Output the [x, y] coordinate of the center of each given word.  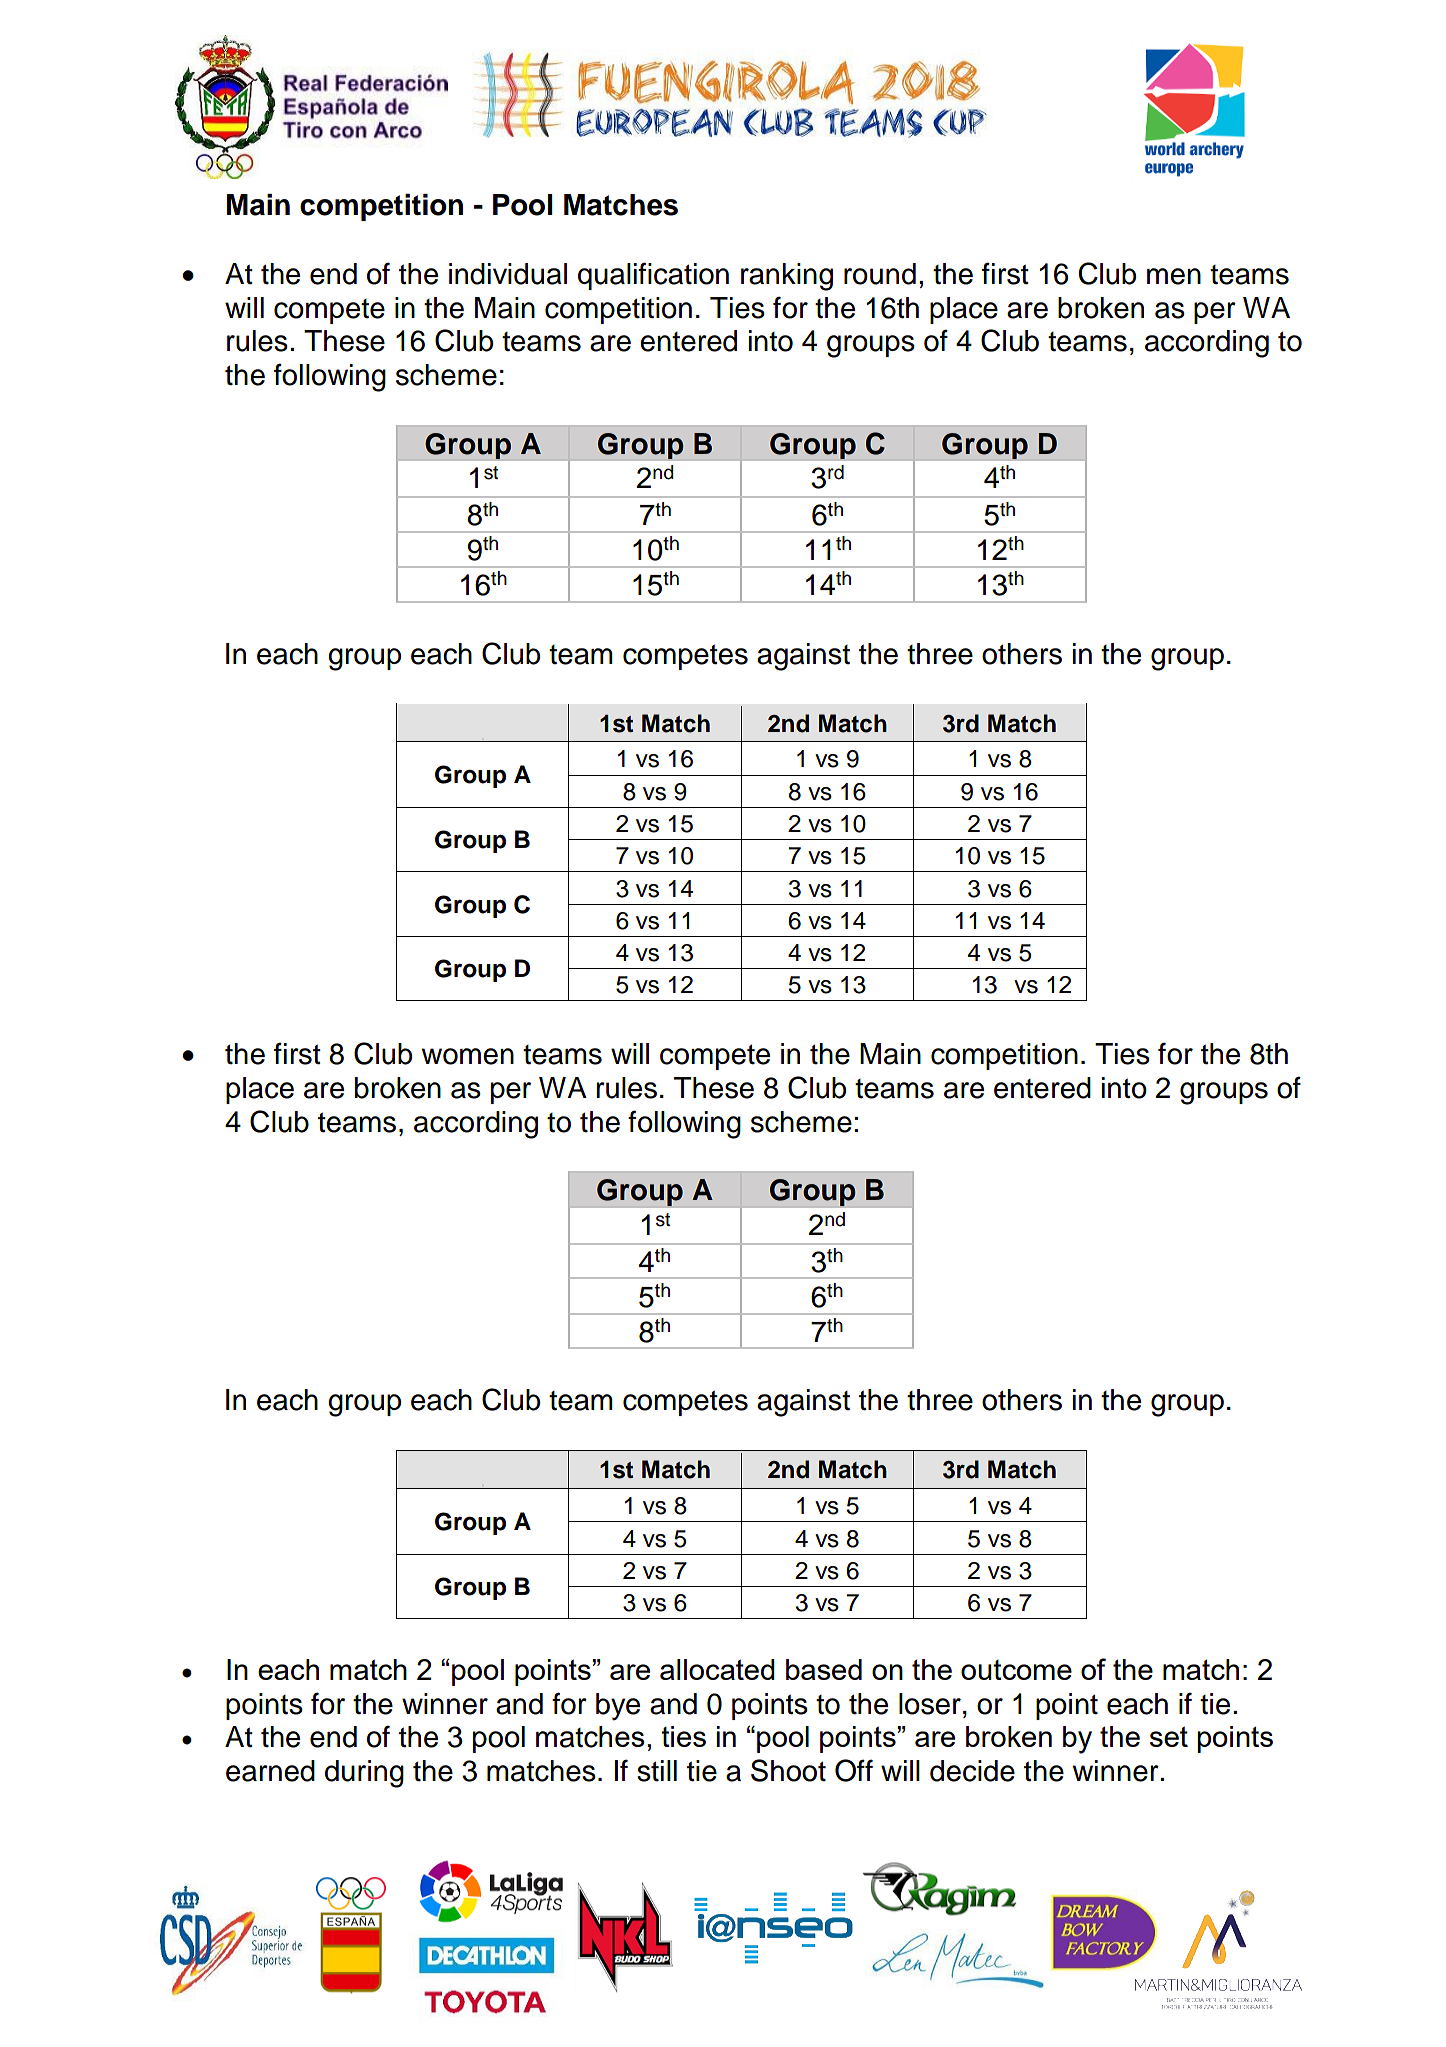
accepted [674, 1233]
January [779, 1493]
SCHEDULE [518, 546]
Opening [710, 767]
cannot [982, 850]
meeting [895, 736]
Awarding [714, 930]
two [611, 937]
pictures [881, 1607]
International [450, 749]
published [1144, 1053]
